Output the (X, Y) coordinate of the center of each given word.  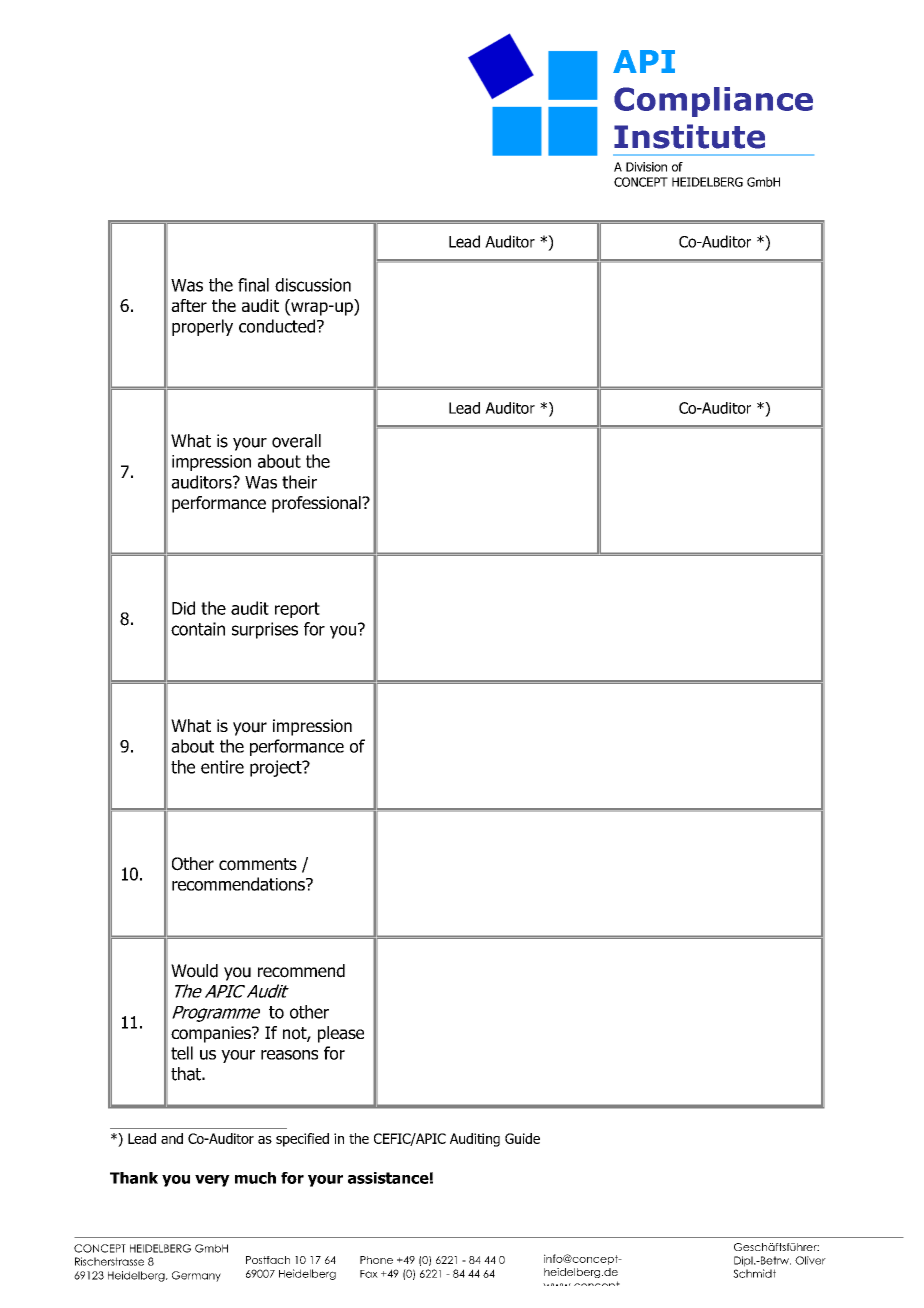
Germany (196, 1276)
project (277, 768)
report (297, 610)
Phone (376, 1260)
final (253, 285)
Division (646, 167)
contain (198, 629)
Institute (689, 136)
